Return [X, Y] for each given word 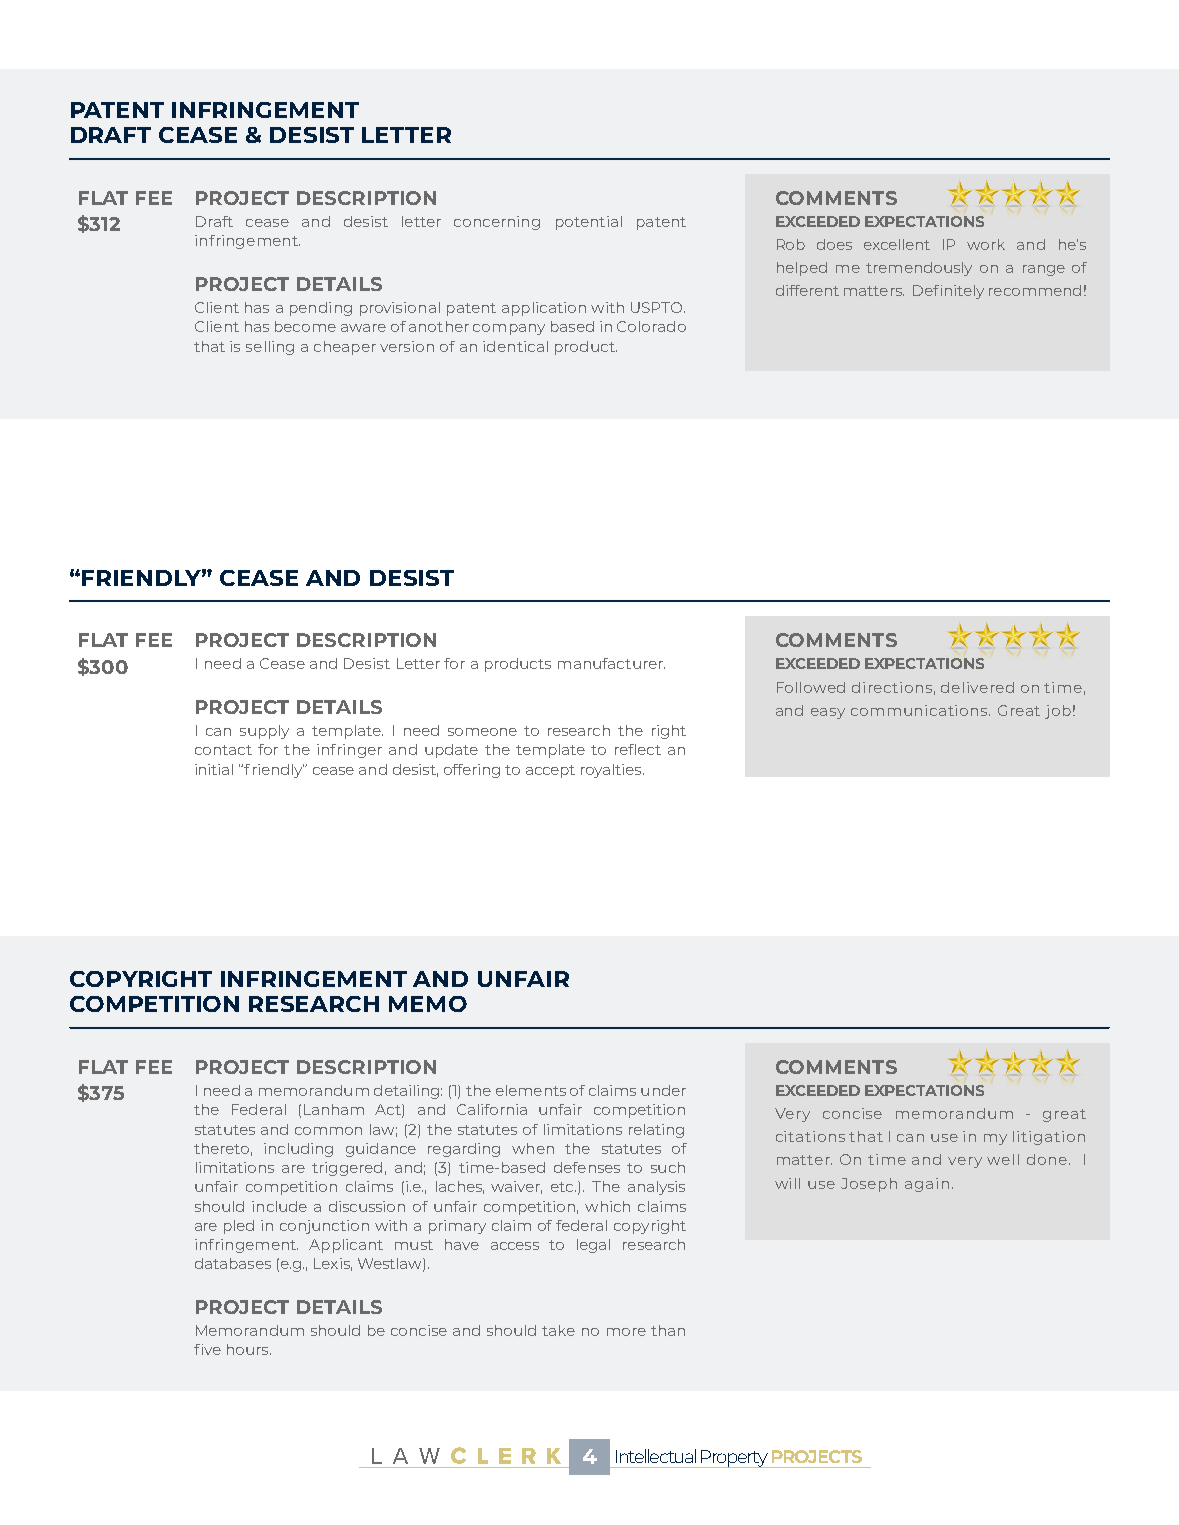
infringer [349, 751]
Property [734, 1459]
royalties [612, 771]
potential [589, 223]
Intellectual [656, 1456]
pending [321, 309]
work [986, 244]
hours [249, 1349]
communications [920, 710]
